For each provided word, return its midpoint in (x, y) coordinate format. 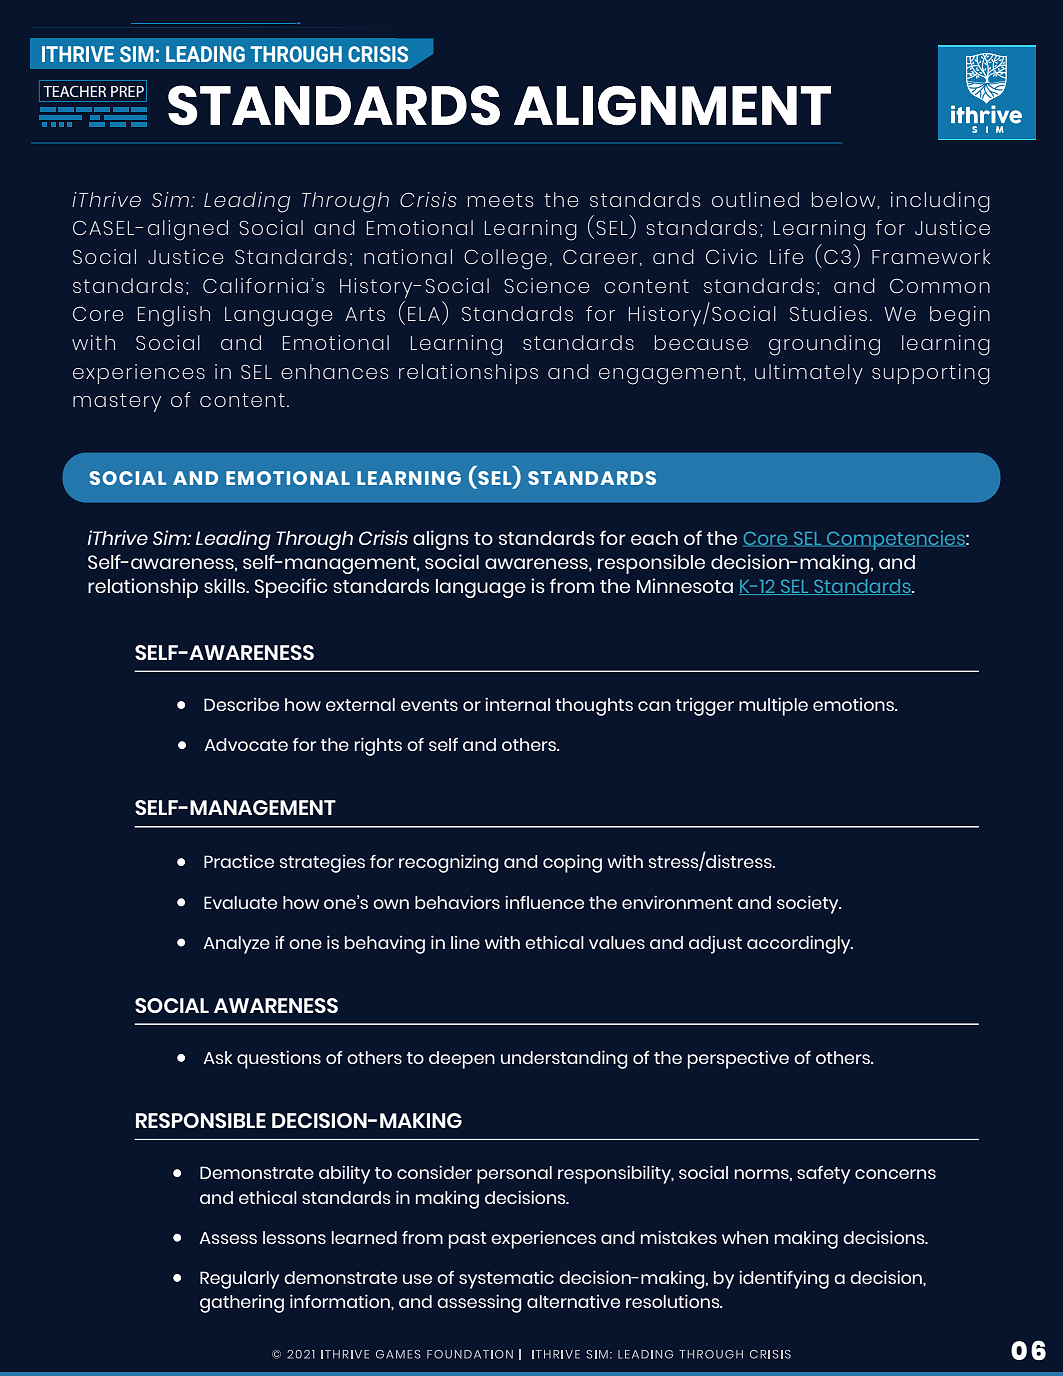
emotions (854, 704)
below (845, 200)
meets (500, 200)
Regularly (239, 1280)
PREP (127, 91)
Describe (241, 704)
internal (517, 704)
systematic (506, 1279)
